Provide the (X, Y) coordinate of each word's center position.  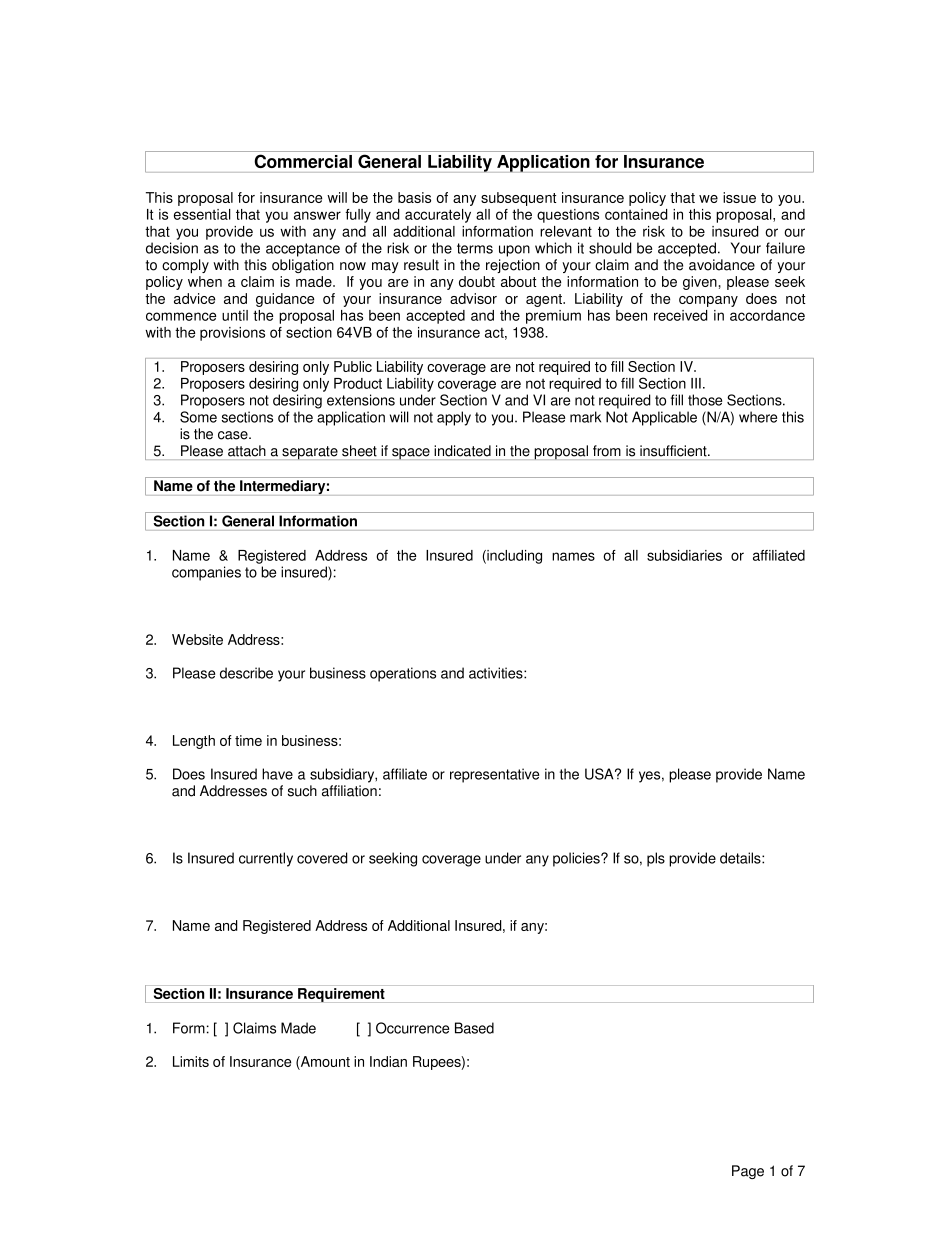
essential (202, 214)
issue (739, 197)
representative (494, 775)
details (741, 858)
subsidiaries (684, 555)
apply (454, 418)
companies (206, 573)
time (248, 740)
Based (474, 1028)
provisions (232, 334)
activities (497, 673)
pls (656, 859)
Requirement (341, 995)
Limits (191, 1061)
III (696, 383)
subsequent (518, 199)
